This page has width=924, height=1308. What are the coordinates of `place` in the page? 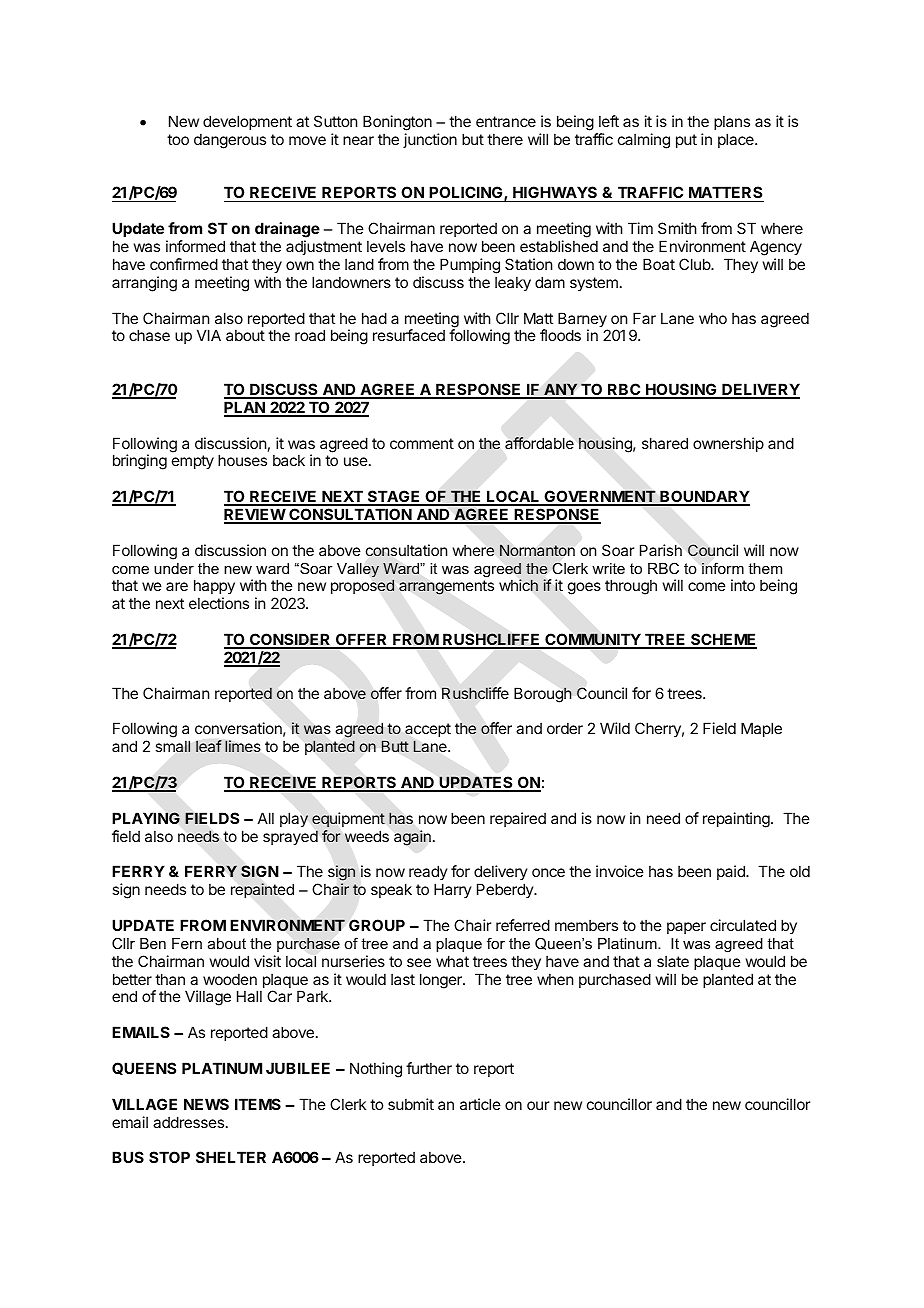 It's located at (737, 140).
